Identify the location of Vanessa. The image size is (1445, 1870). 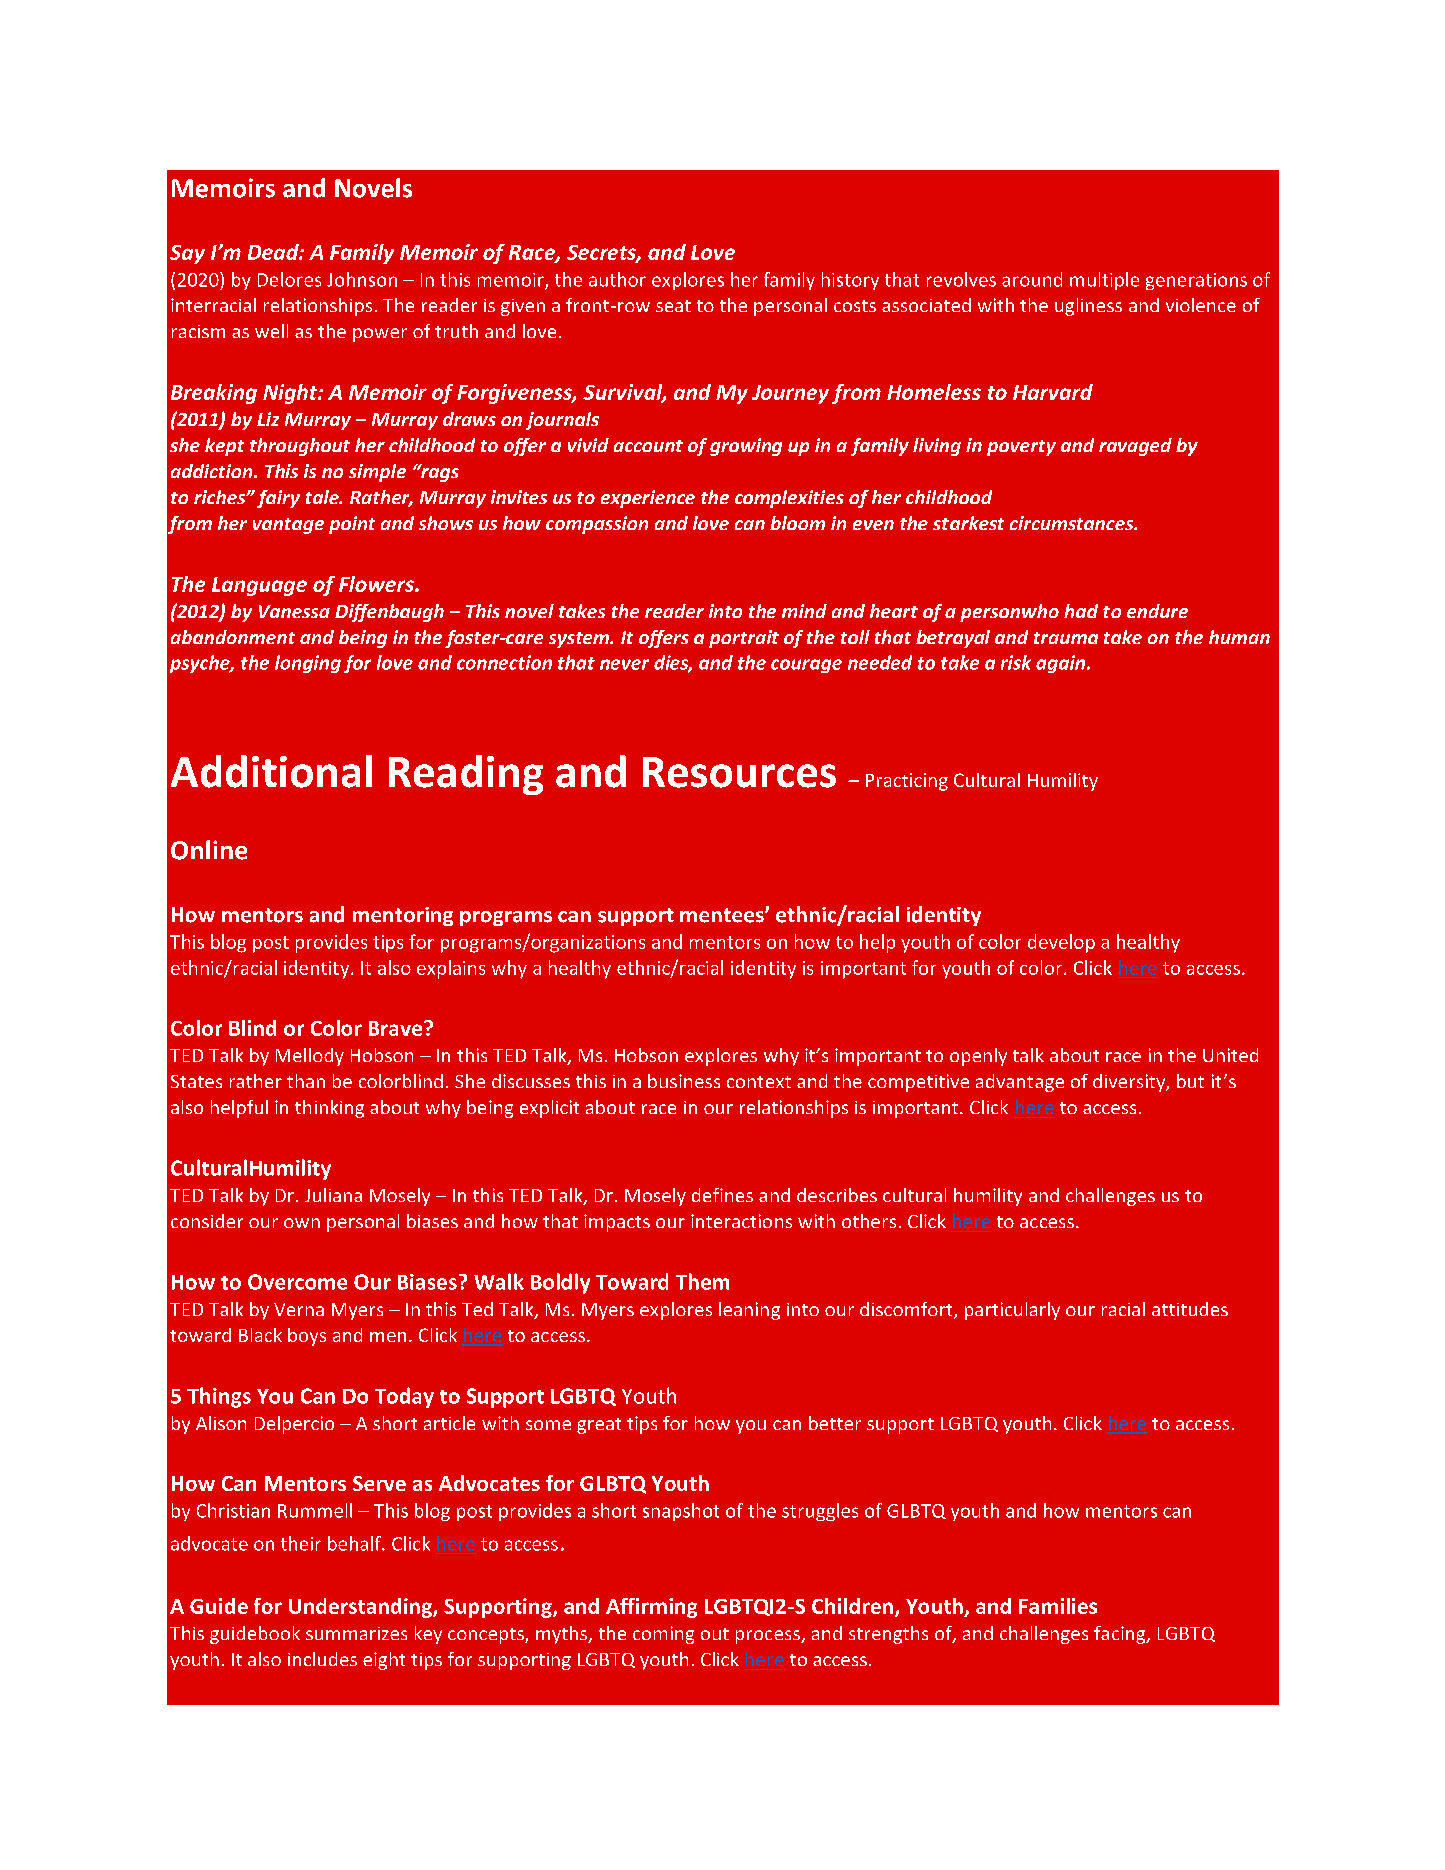
(294, 611).
